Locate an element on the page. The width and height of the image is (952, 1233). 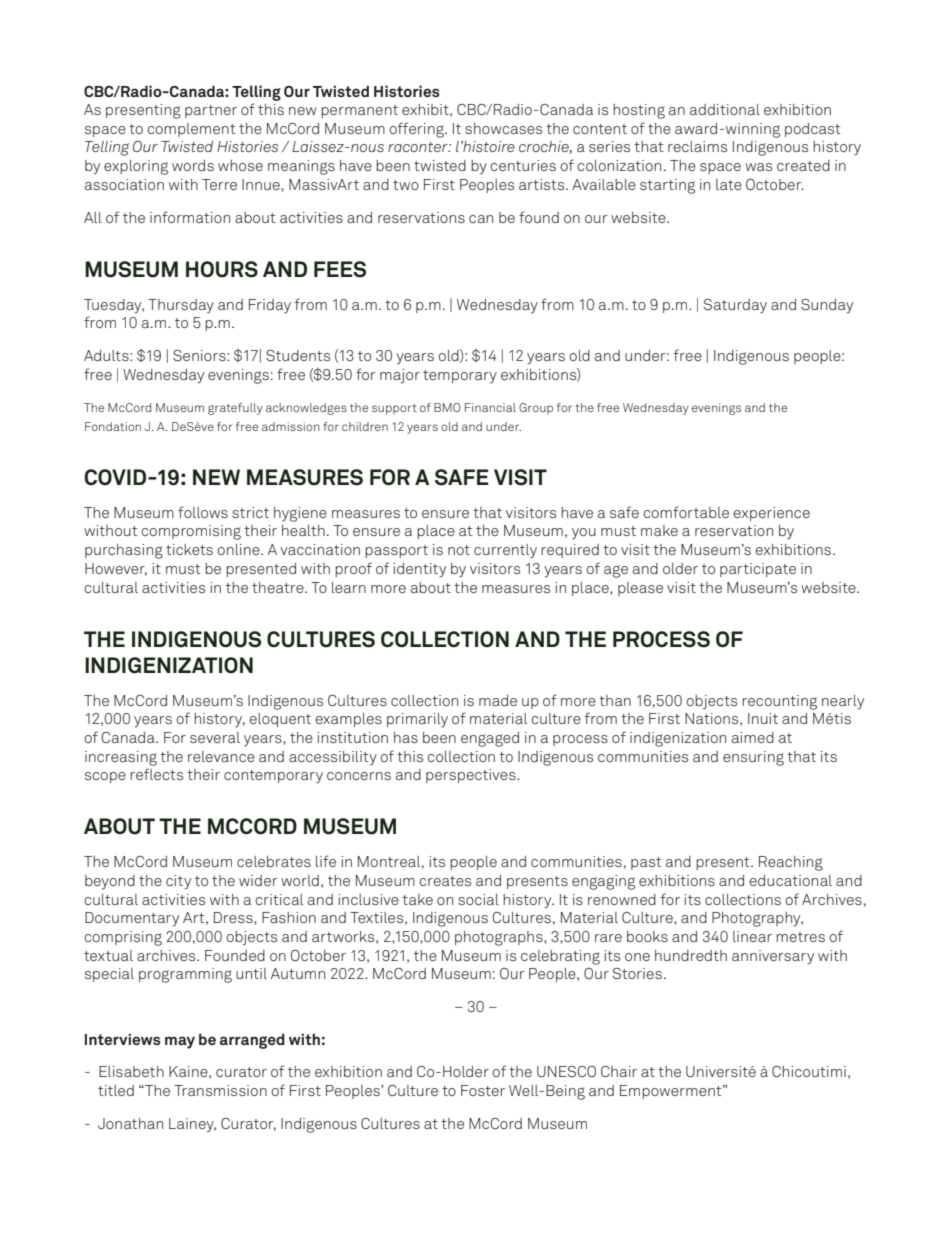
was is located at coordinates (758, 167).
